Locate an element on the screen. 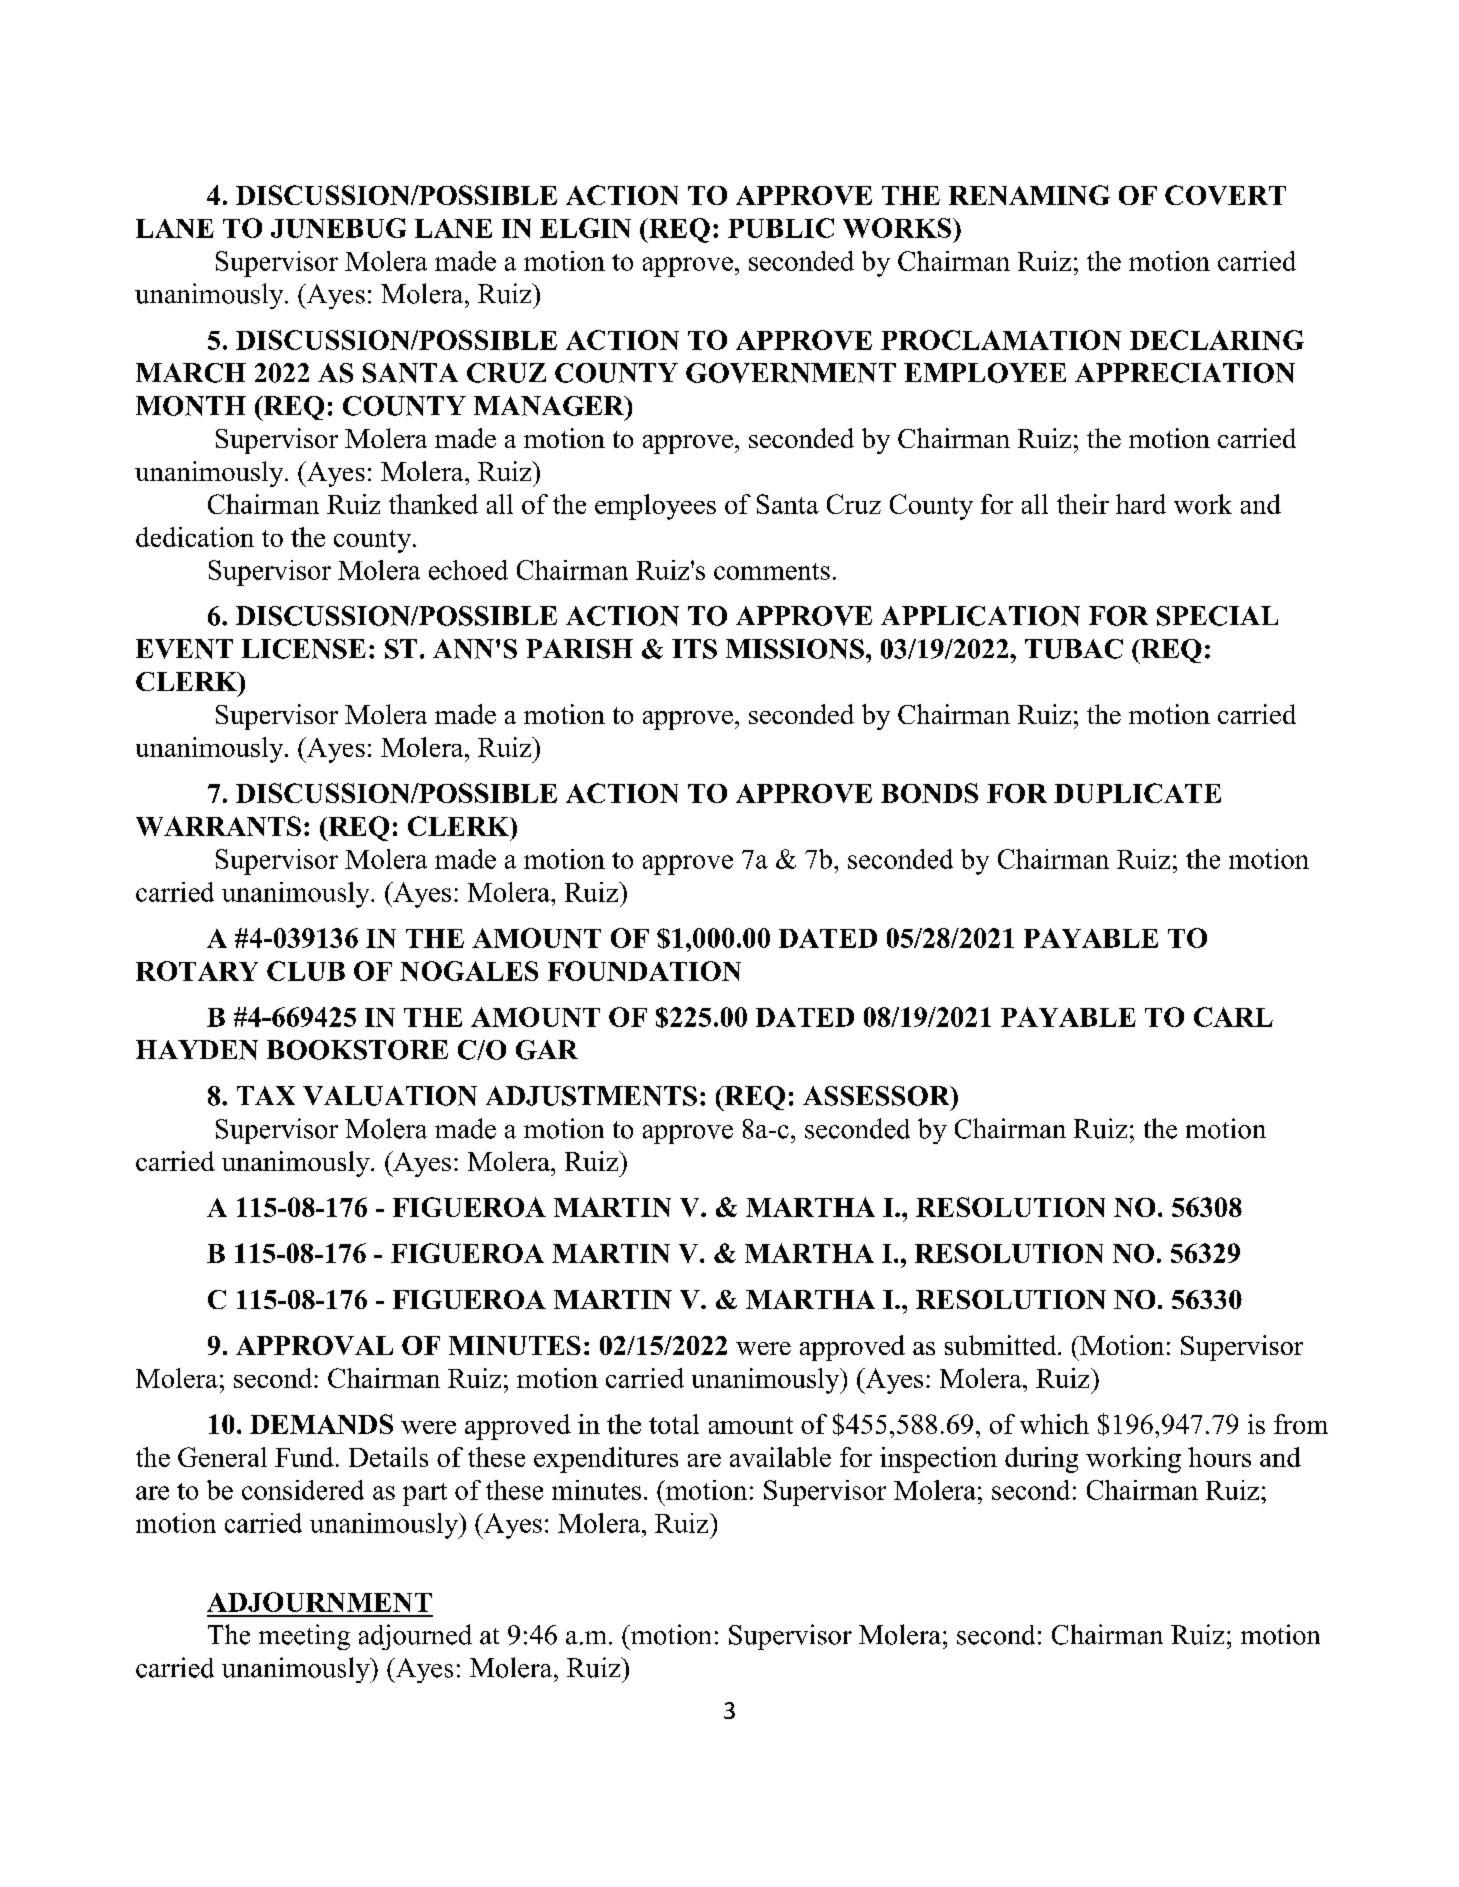 This screenshot has height=1887, width=1459. WARRANTS is located at coordinates (218, 826).
